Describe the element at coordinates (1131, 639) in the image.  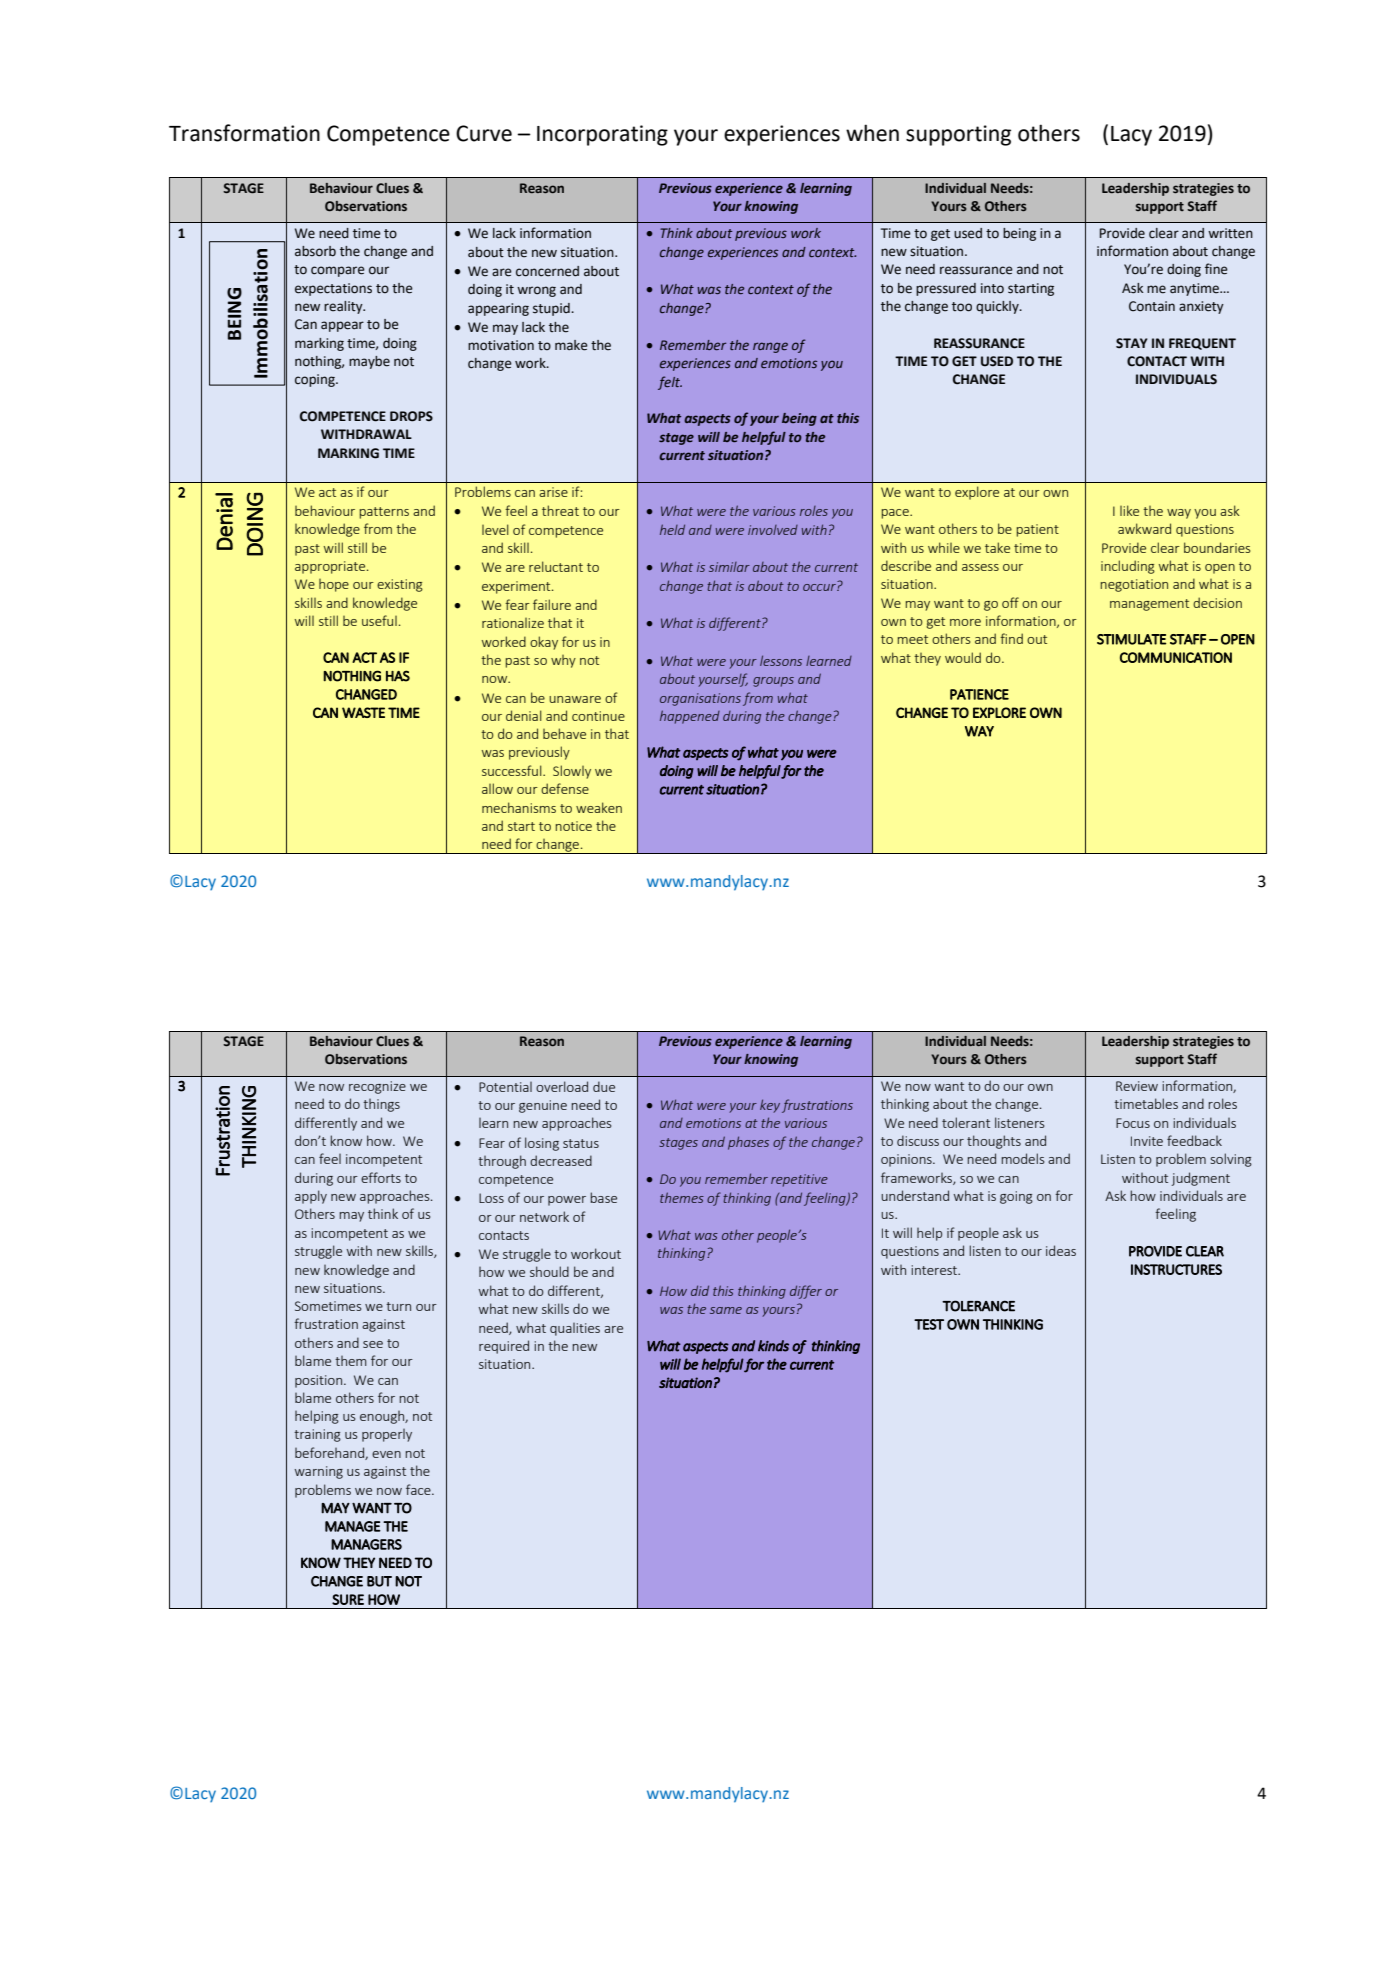
I see `STIMULATE` at that location.
